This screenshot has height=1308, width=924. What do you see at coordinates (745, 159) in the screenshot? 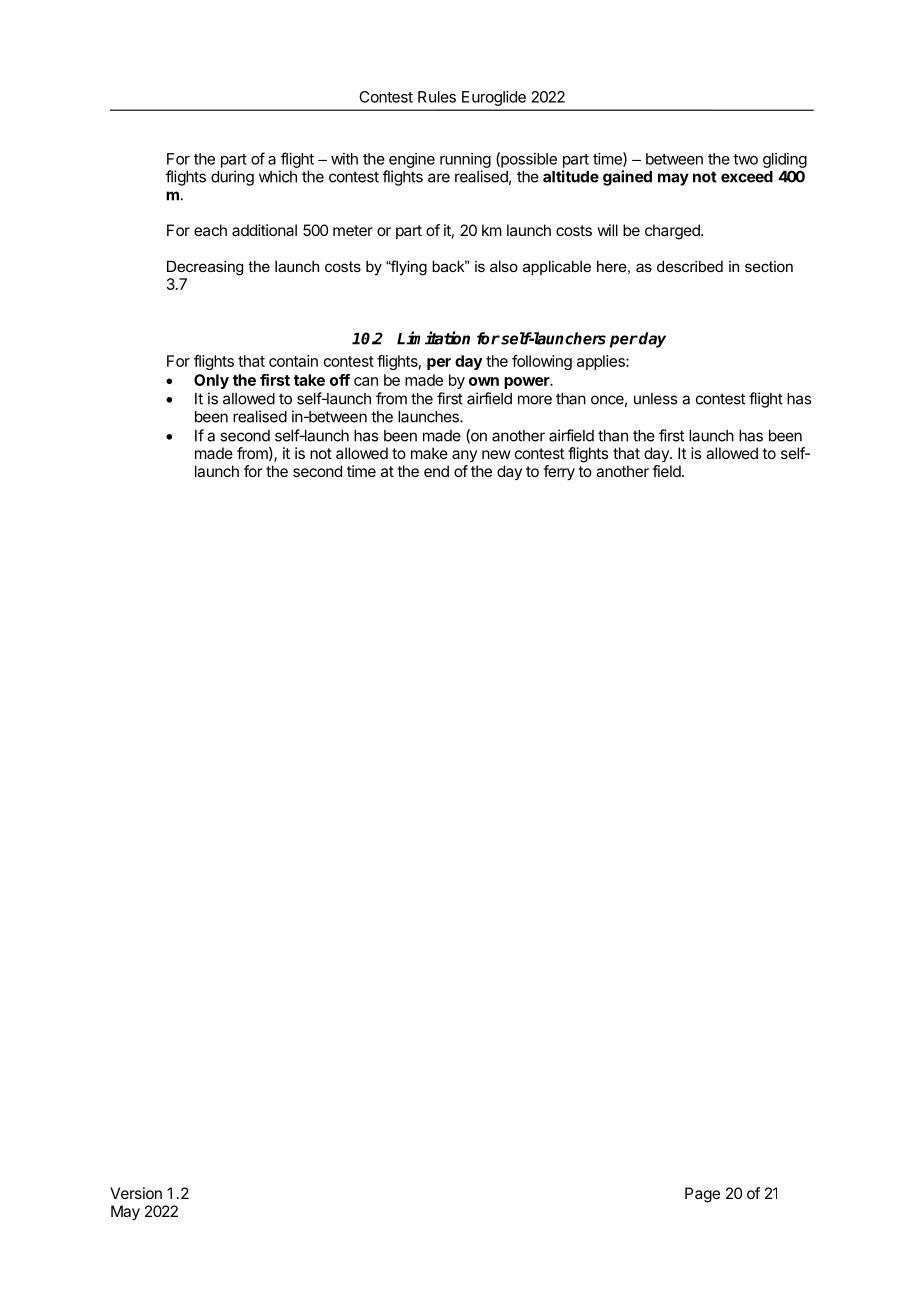
I see `two` at bounding box center [745, 159].
